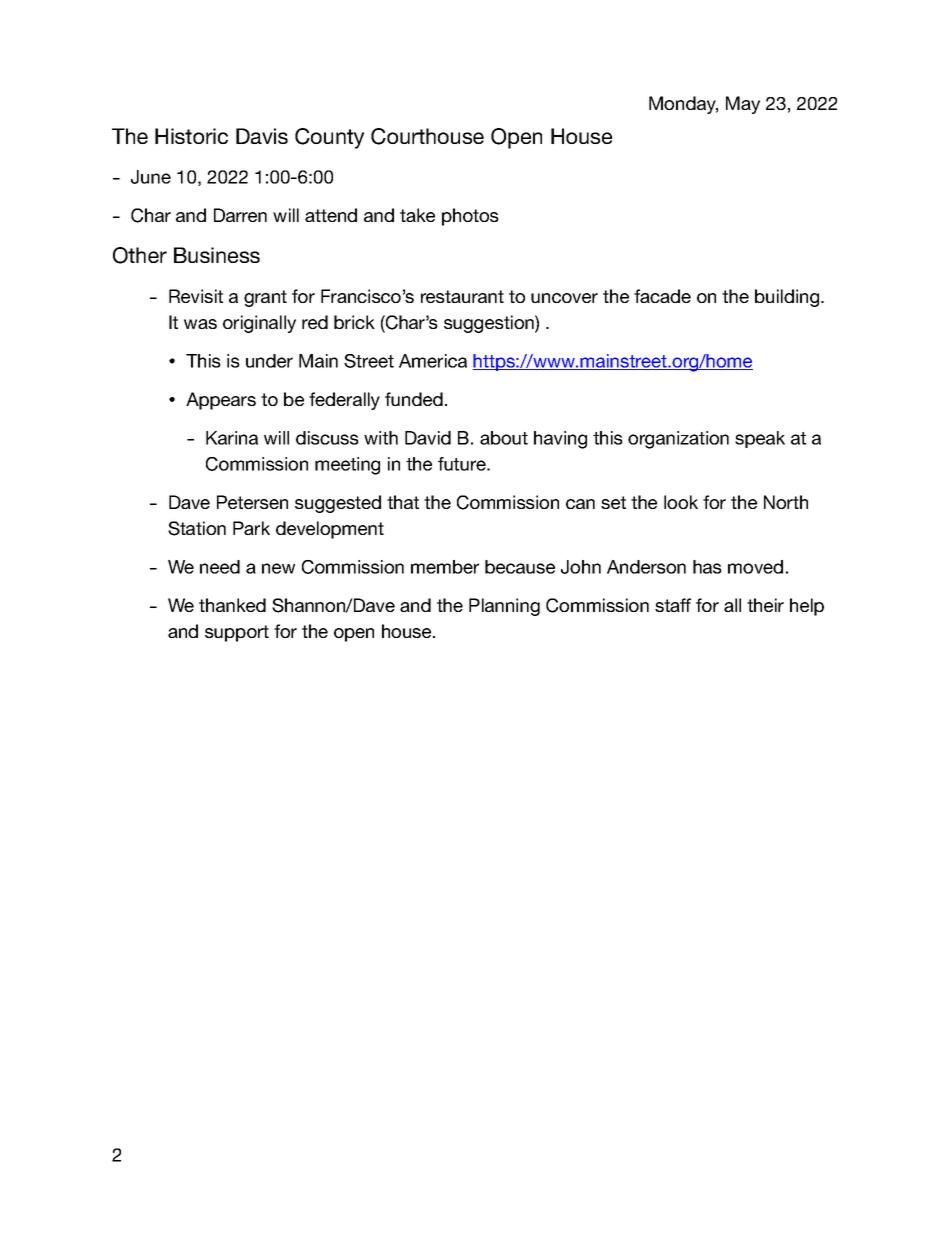 This screenshot has height=1233, width=952. I want to click on Planning, so click(504, 607).
